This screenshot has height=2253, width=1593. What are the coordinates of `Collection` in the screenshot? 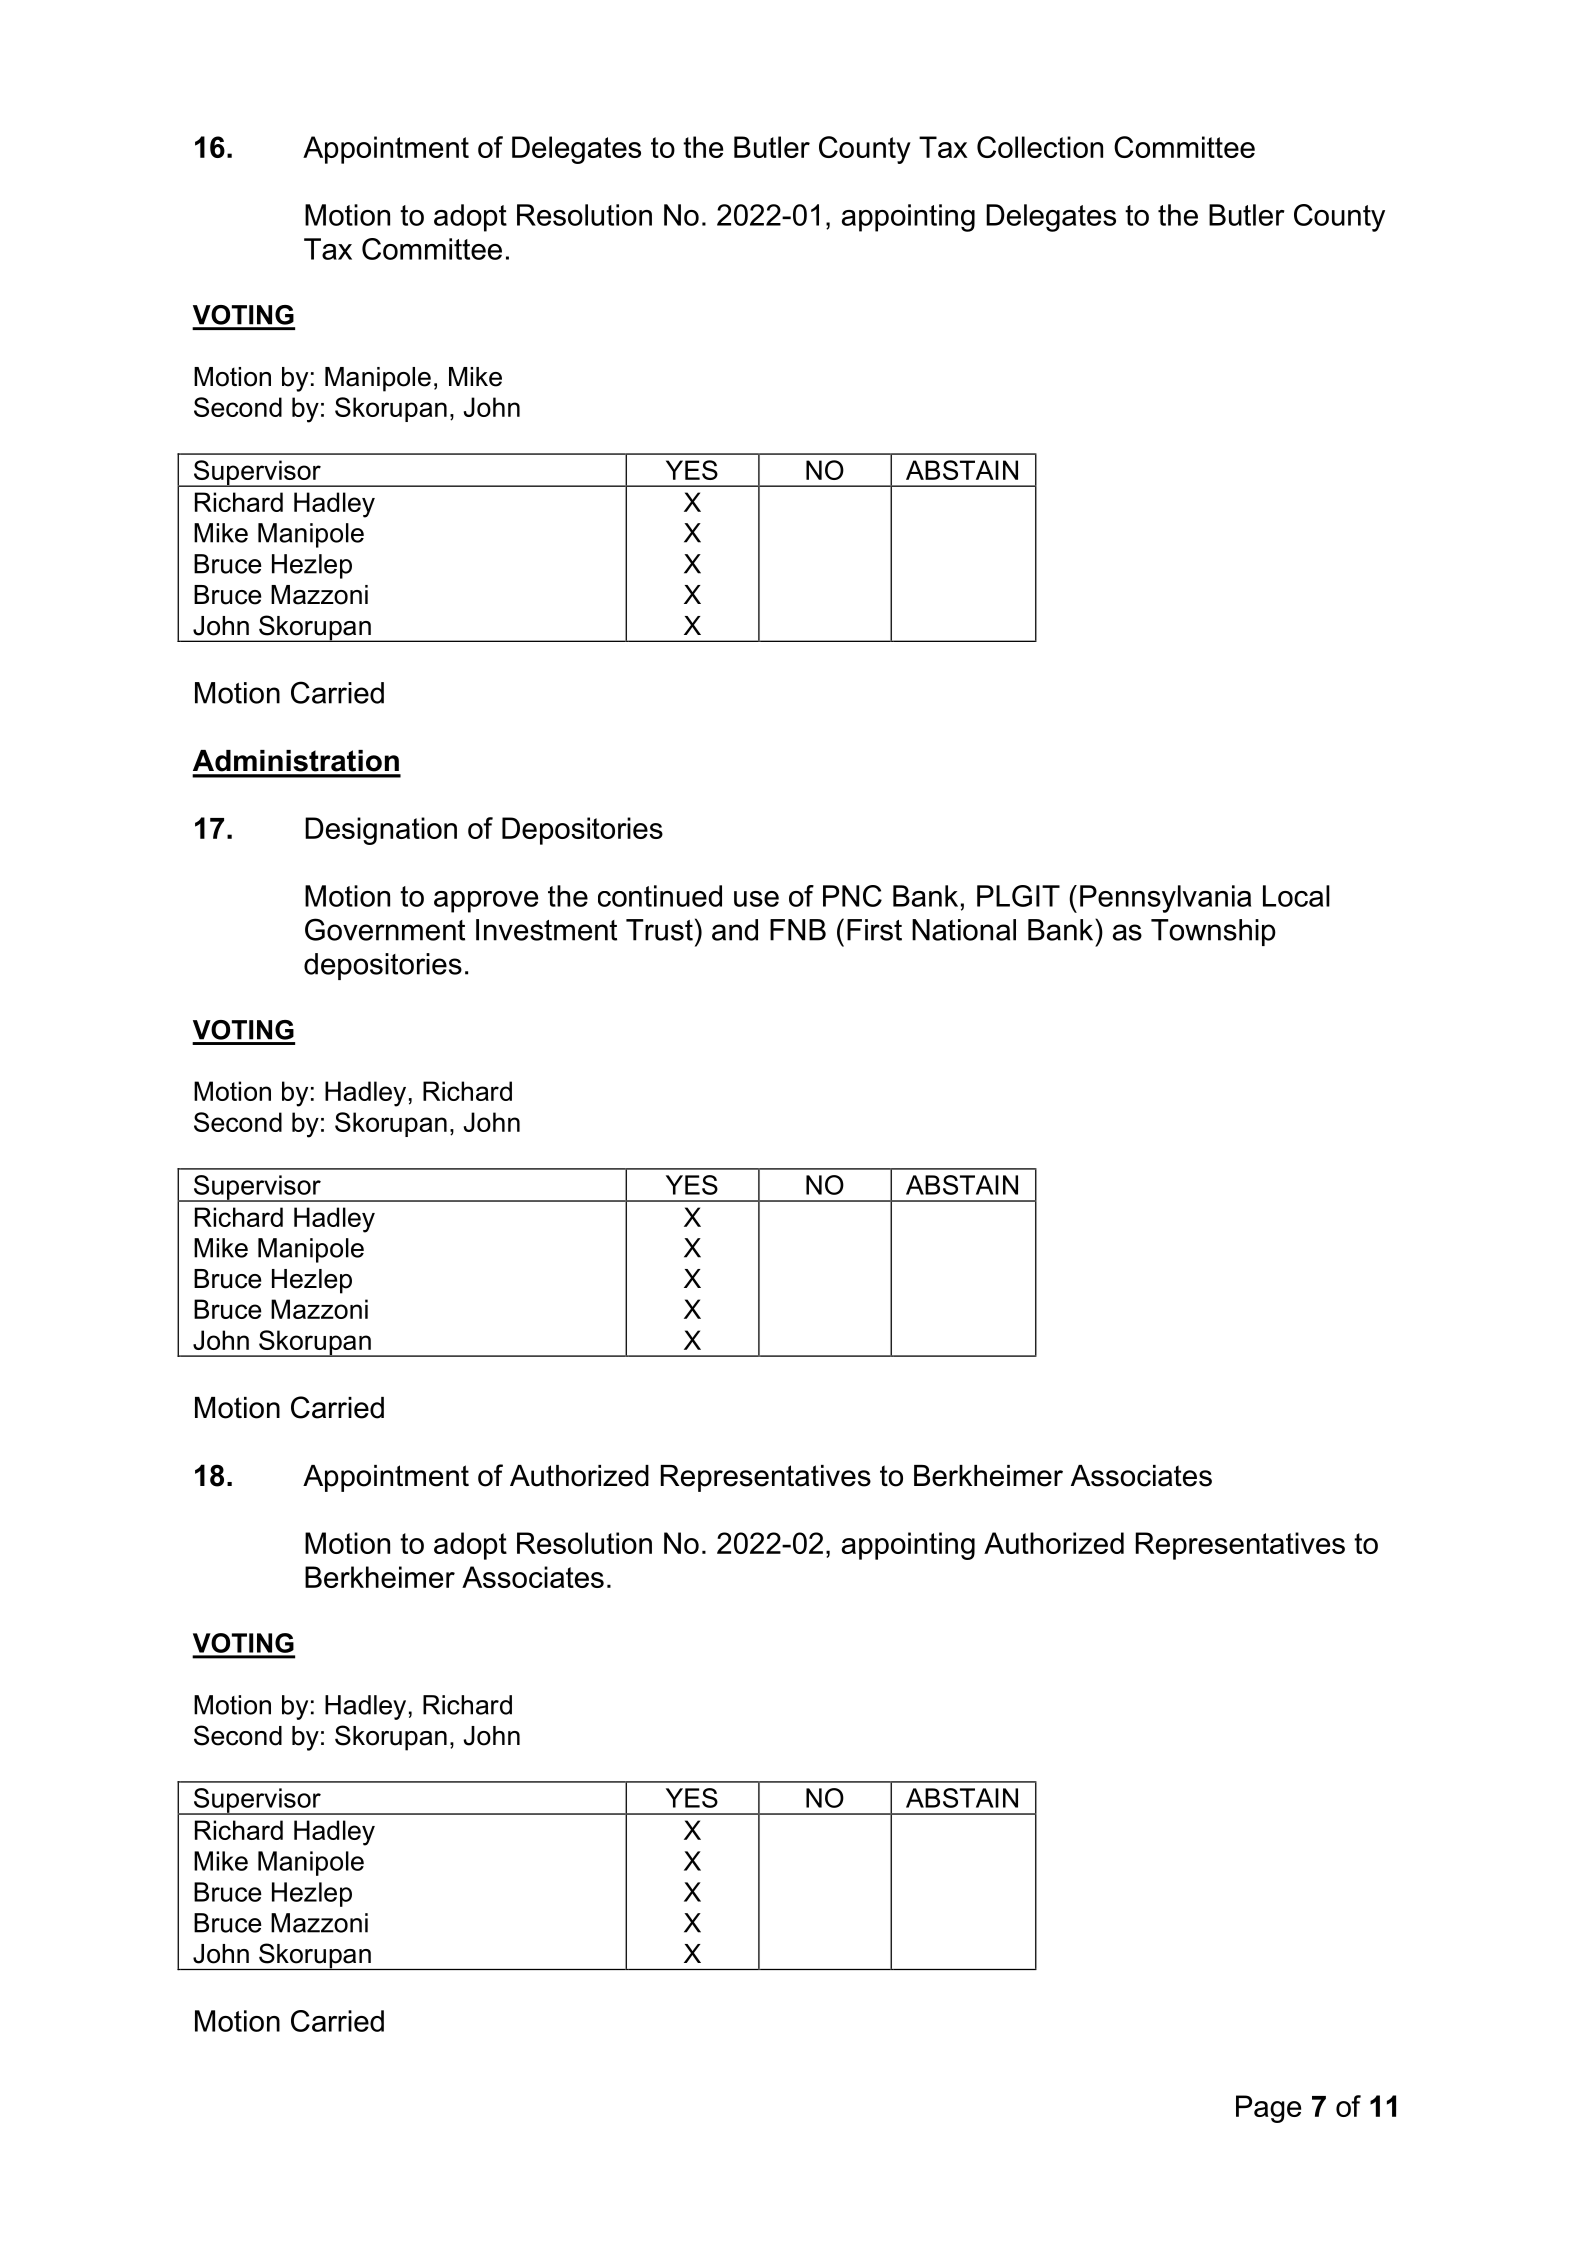 It's located at (1040, 147).
